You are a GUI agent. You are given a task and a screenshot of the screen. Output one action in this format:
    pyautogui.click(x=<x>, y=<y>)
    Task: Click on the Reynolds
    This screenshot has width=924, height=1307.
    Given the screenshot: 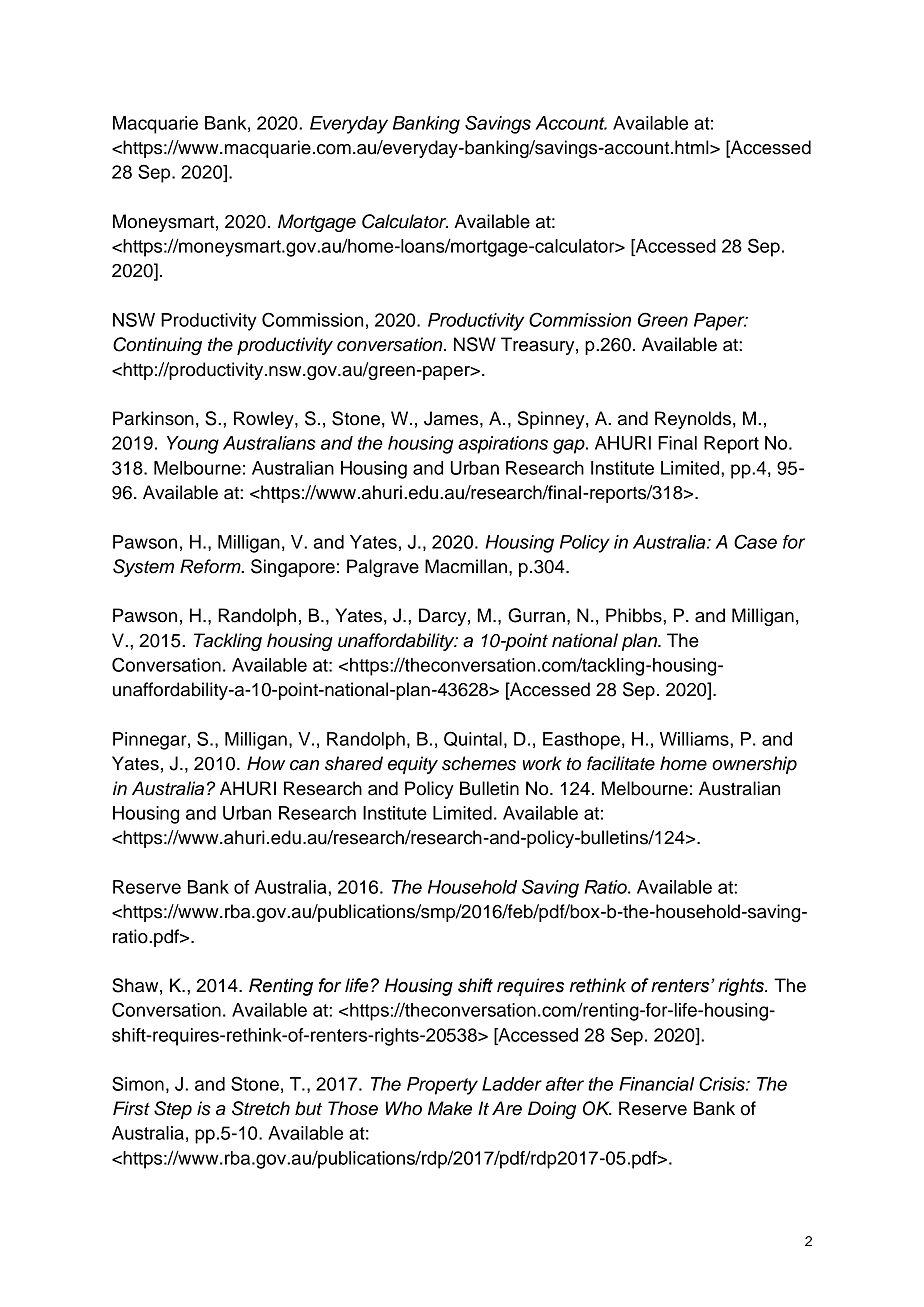 What is the action you would take?
    pyautogui.click(x=693, y=420)
